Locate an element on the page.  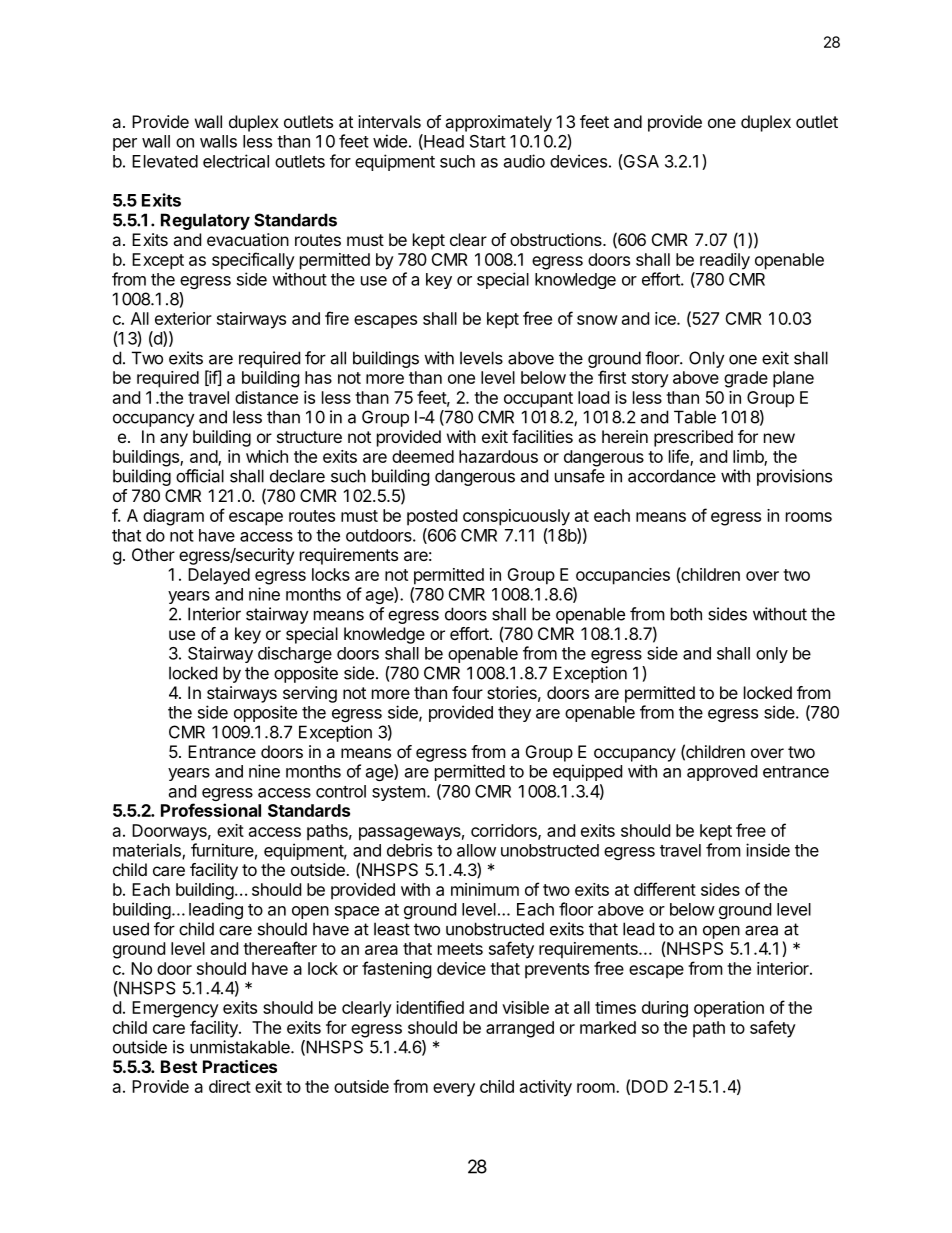
Practices is located at coordinates (240, 1066).
